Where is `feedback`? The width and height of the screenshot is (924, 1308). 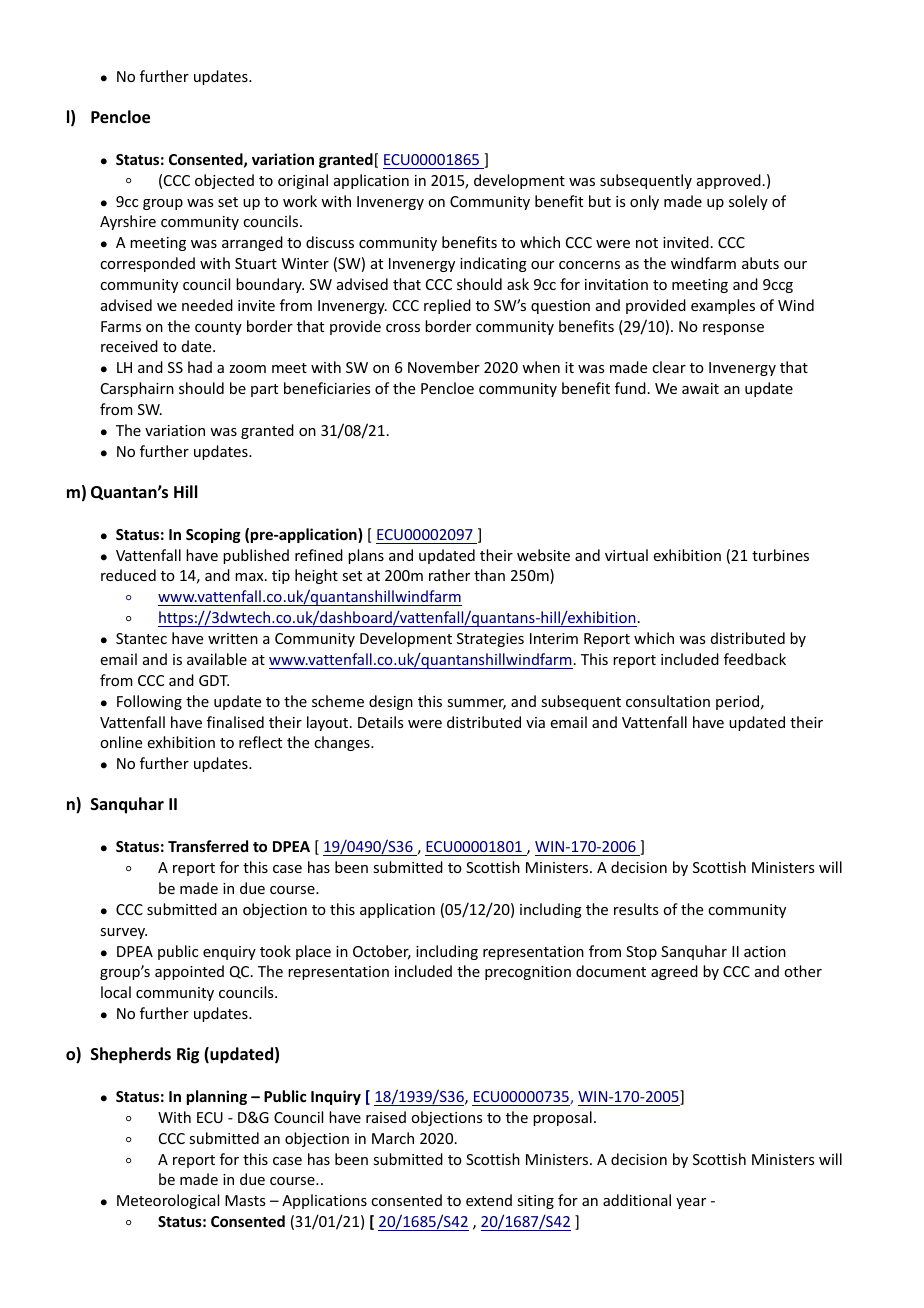 feedback is located at coordinates (755, 659).
